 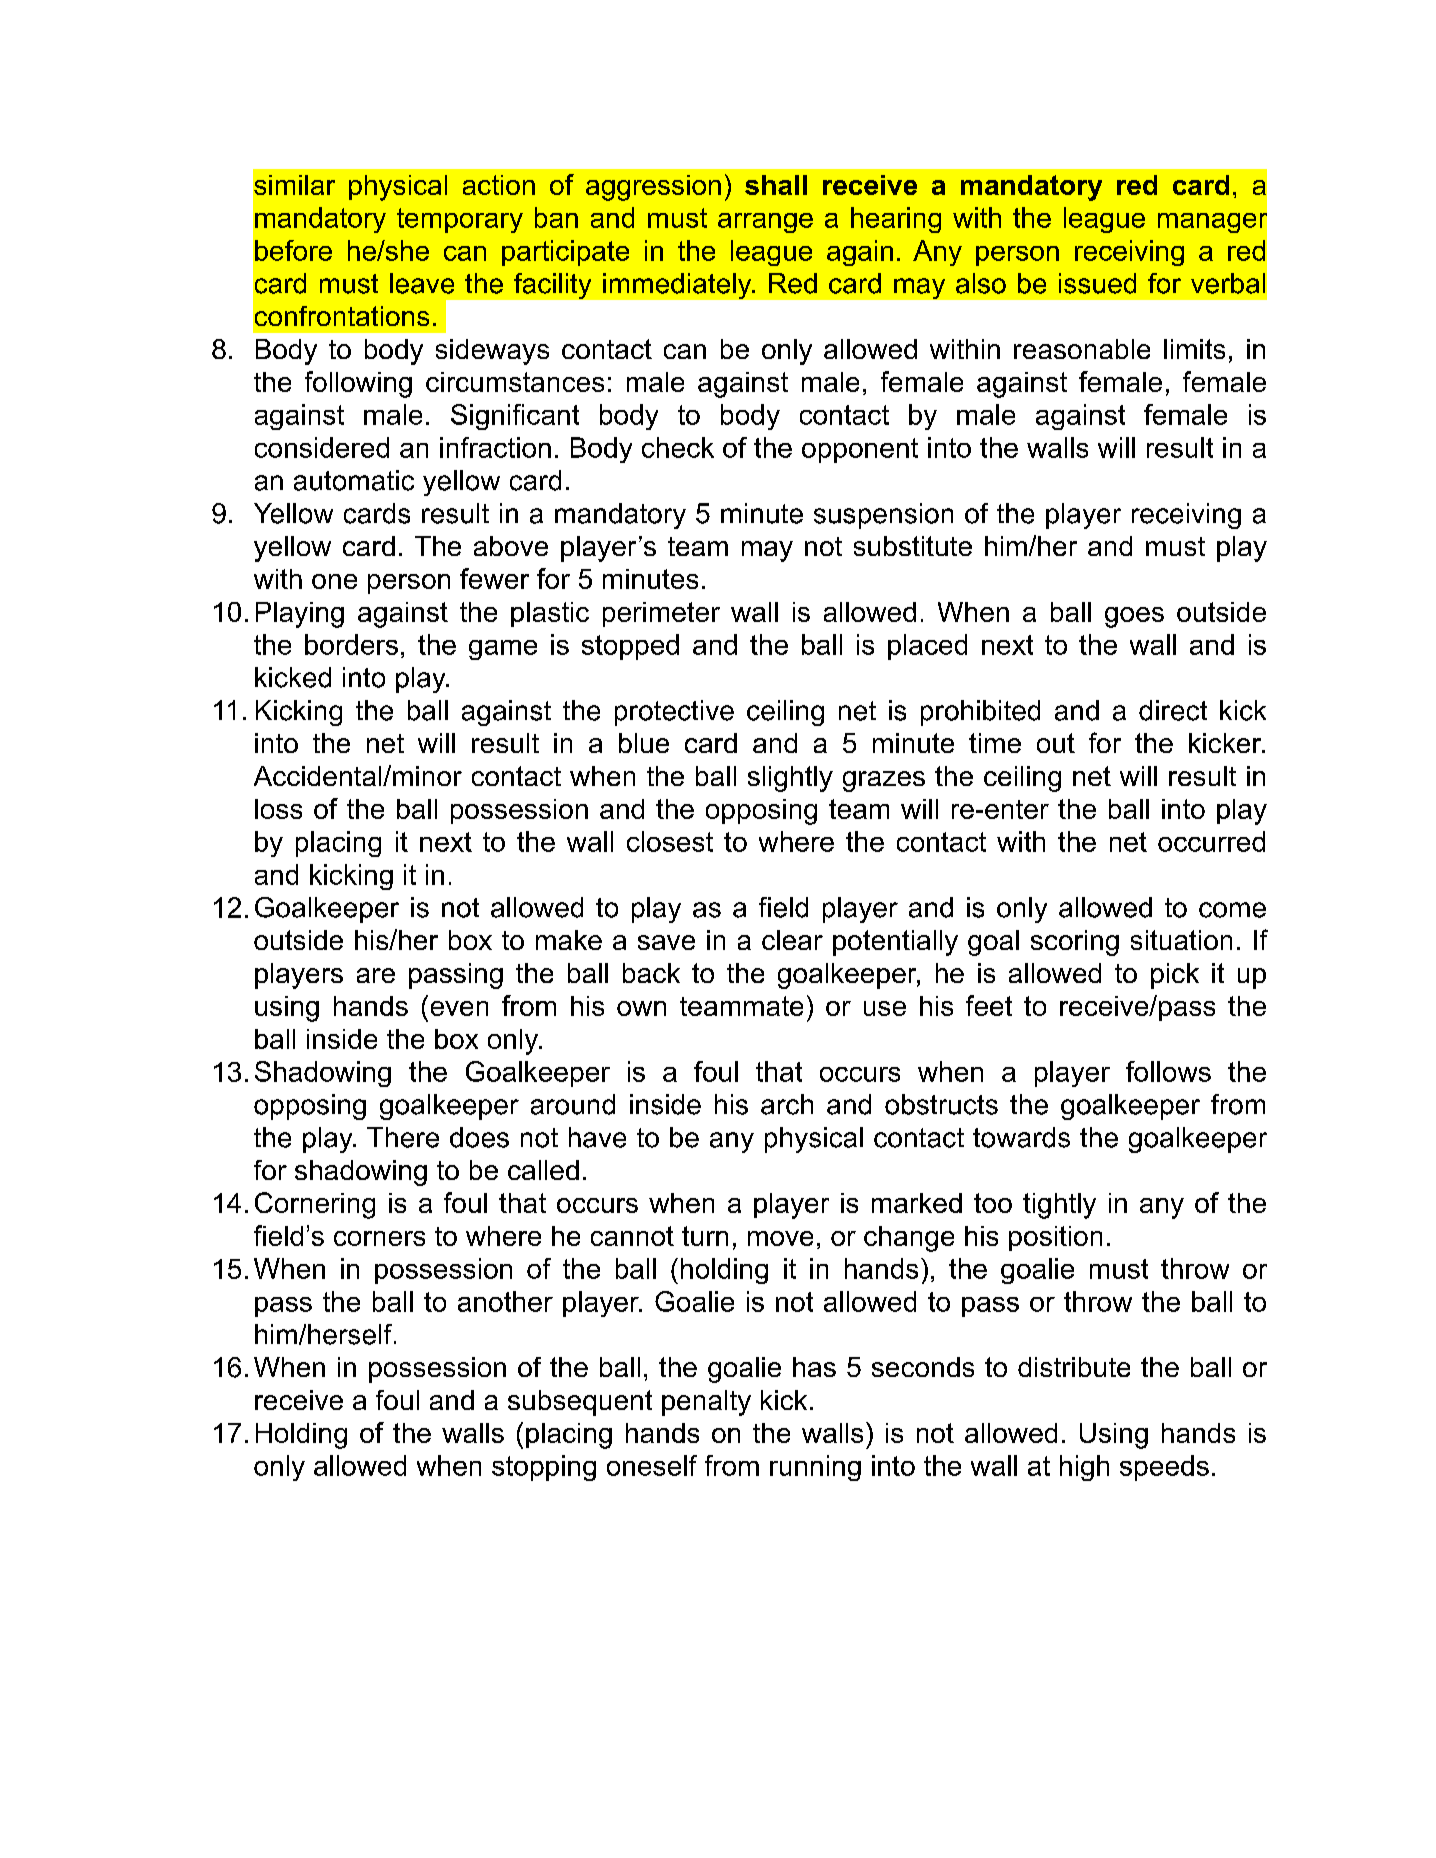 I want to click on high, so click(x=1084, y=1468).
